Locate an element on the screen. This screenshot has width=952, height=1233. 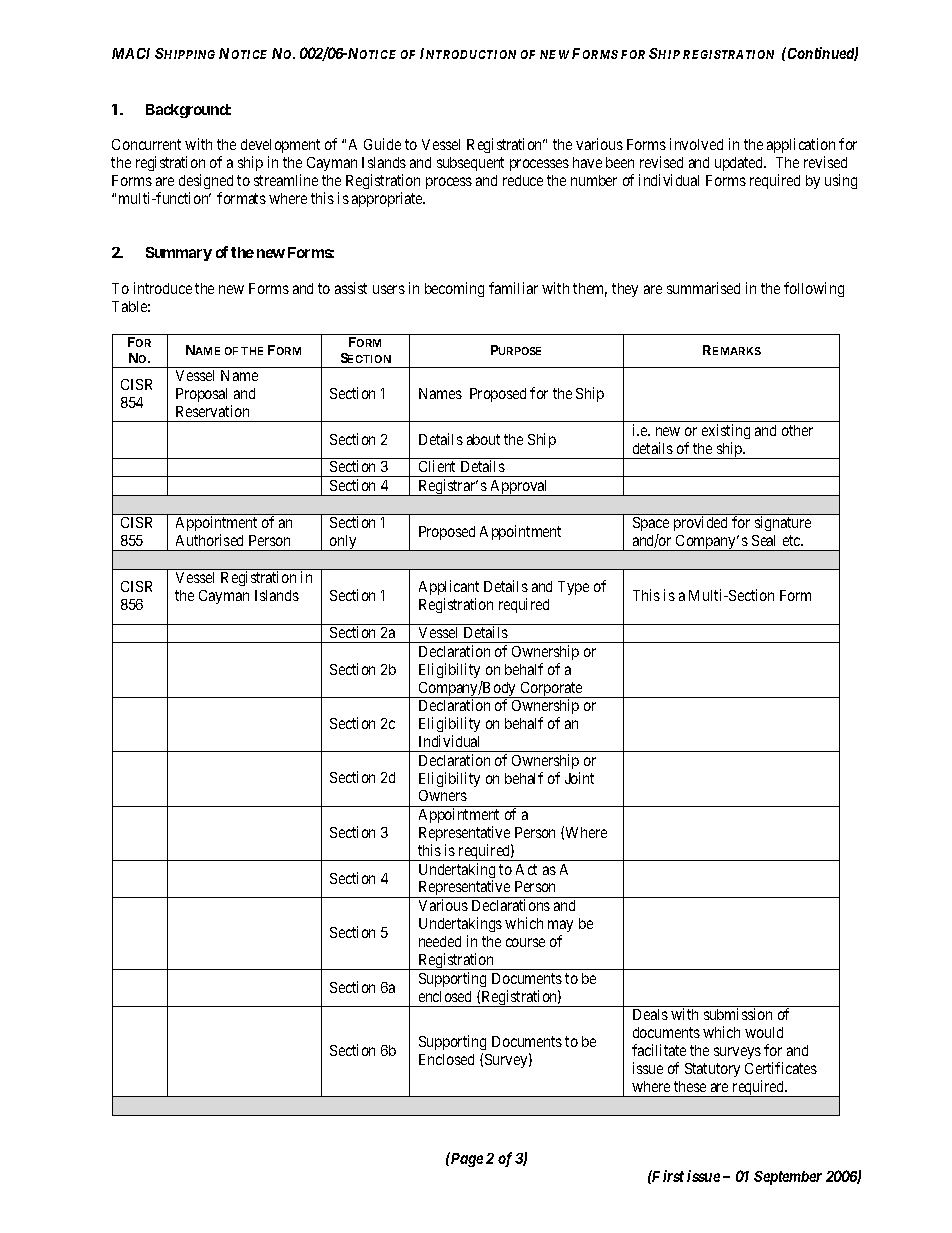
September is located at coordinates (788, 1178).
